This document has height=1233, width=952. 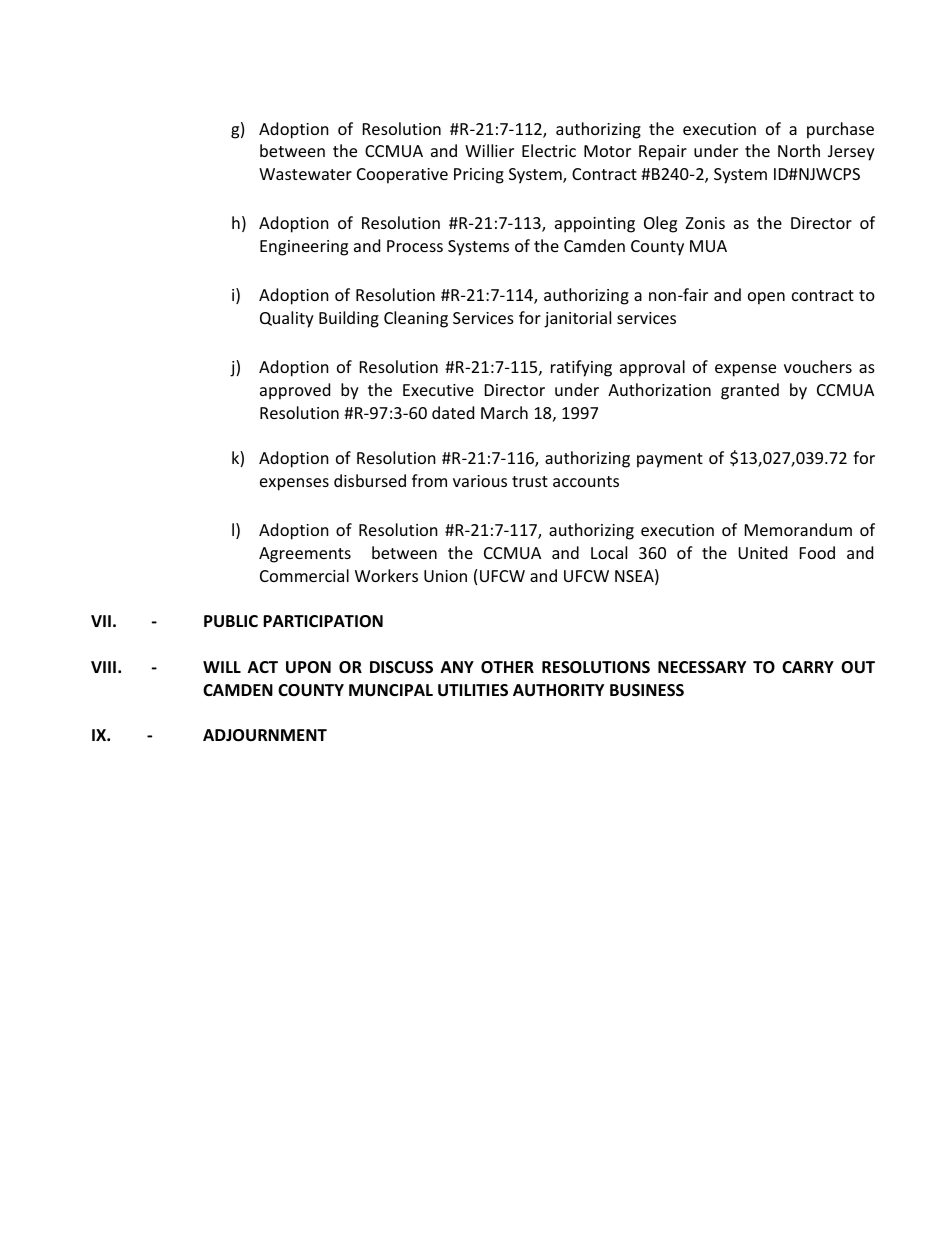 What do you see at coordinates (445, 576) in the document?
I see `Union` at bounding box center [445, 576].
